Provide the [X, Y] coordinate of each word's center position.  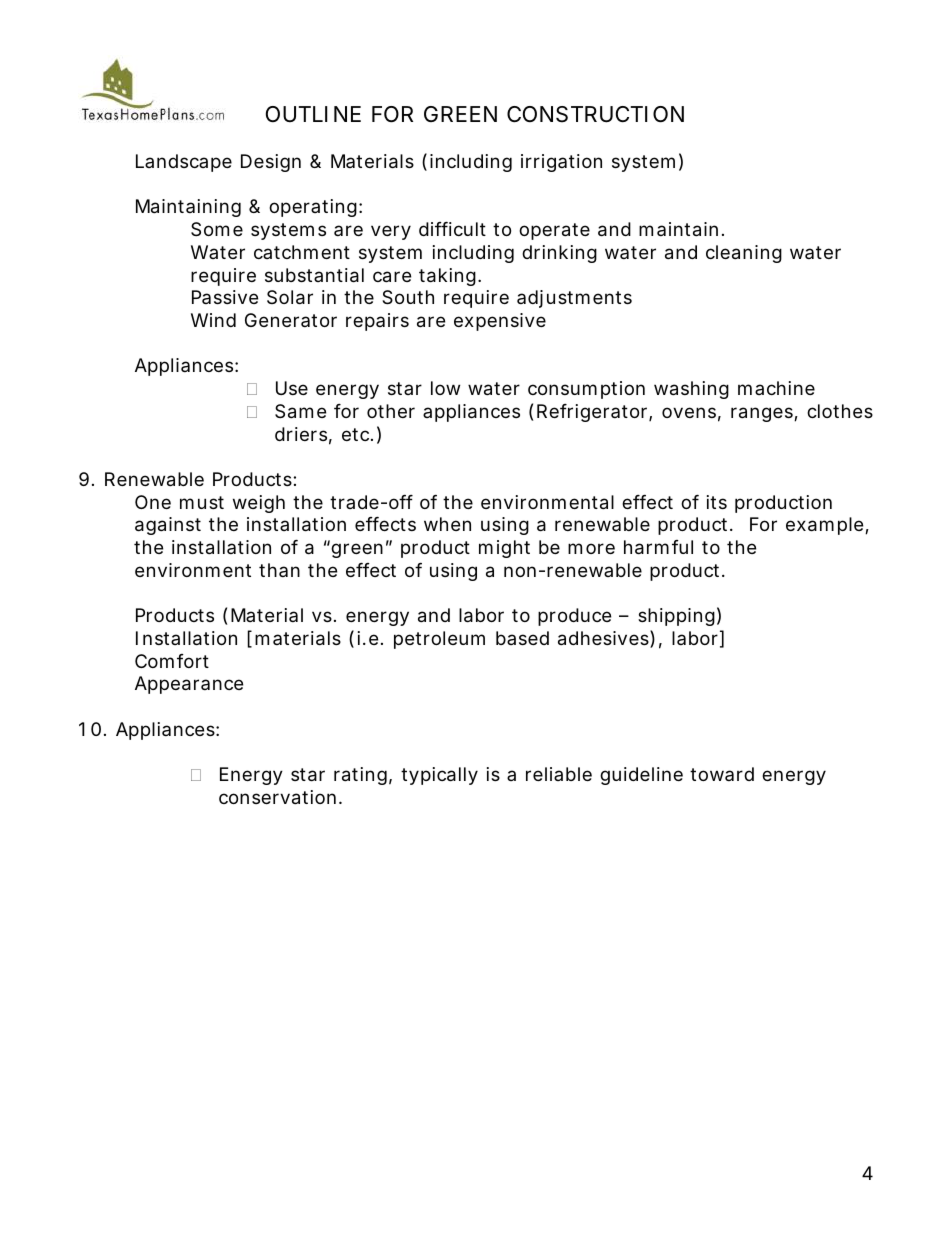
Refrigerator [593, 413]
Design [271, 163]
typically [439, 776]
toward [722, 774]
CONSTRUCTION [595, 114]
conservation [277, 797]
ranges [763, 414]
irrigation [561, 163]
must [202, 502]
